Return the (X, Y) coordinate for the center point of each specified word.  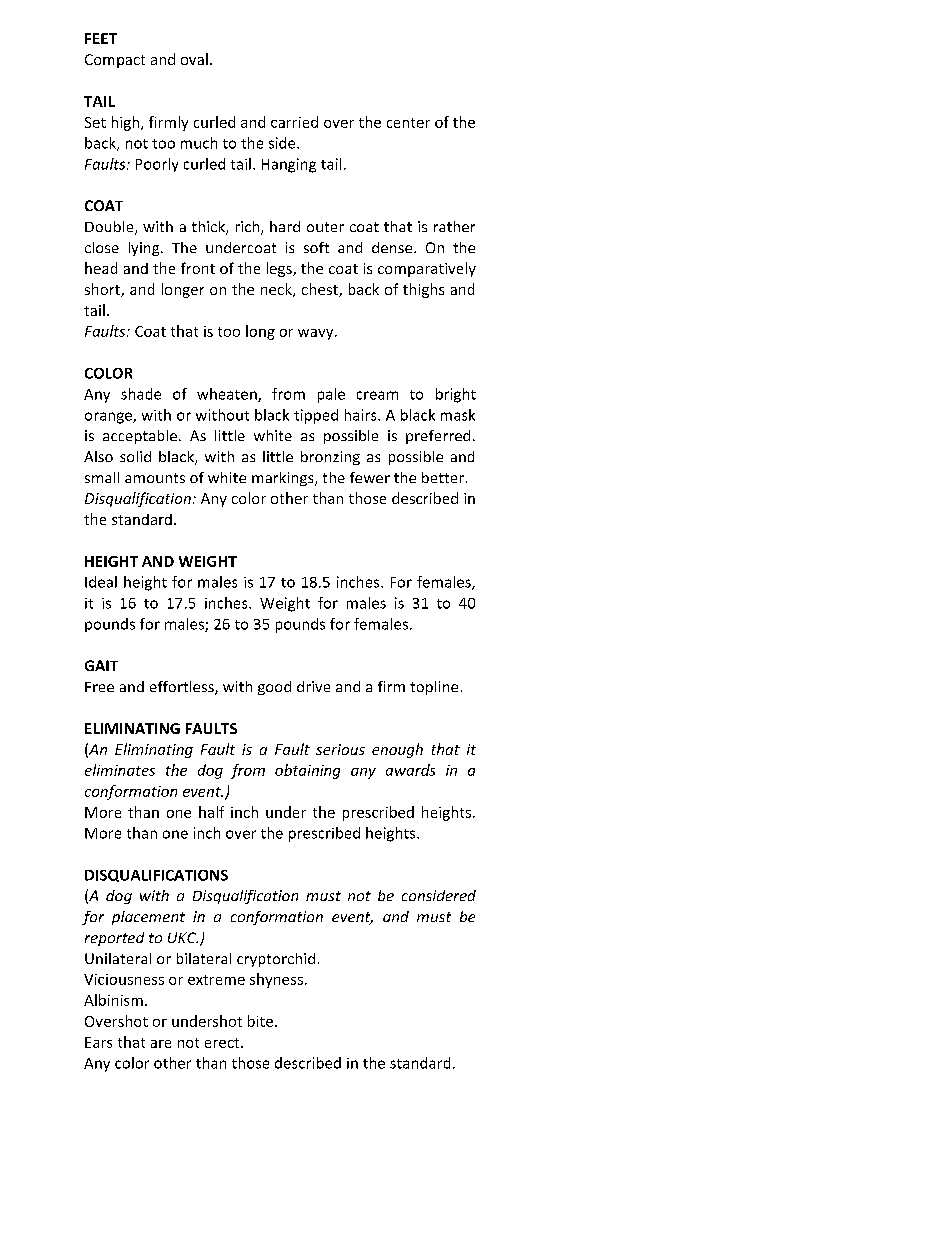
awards (410, 770)
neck (277, 290)
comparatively (427, 269)
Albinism (113, 1000)
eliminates (120, 770)
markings (284, 479)
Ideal (101, 582)
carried (294, 122)
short (103, 290)
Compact (115, 61)
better (443, 477)
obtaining (307, 771)
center (408, 123)
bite (260, 1021)
